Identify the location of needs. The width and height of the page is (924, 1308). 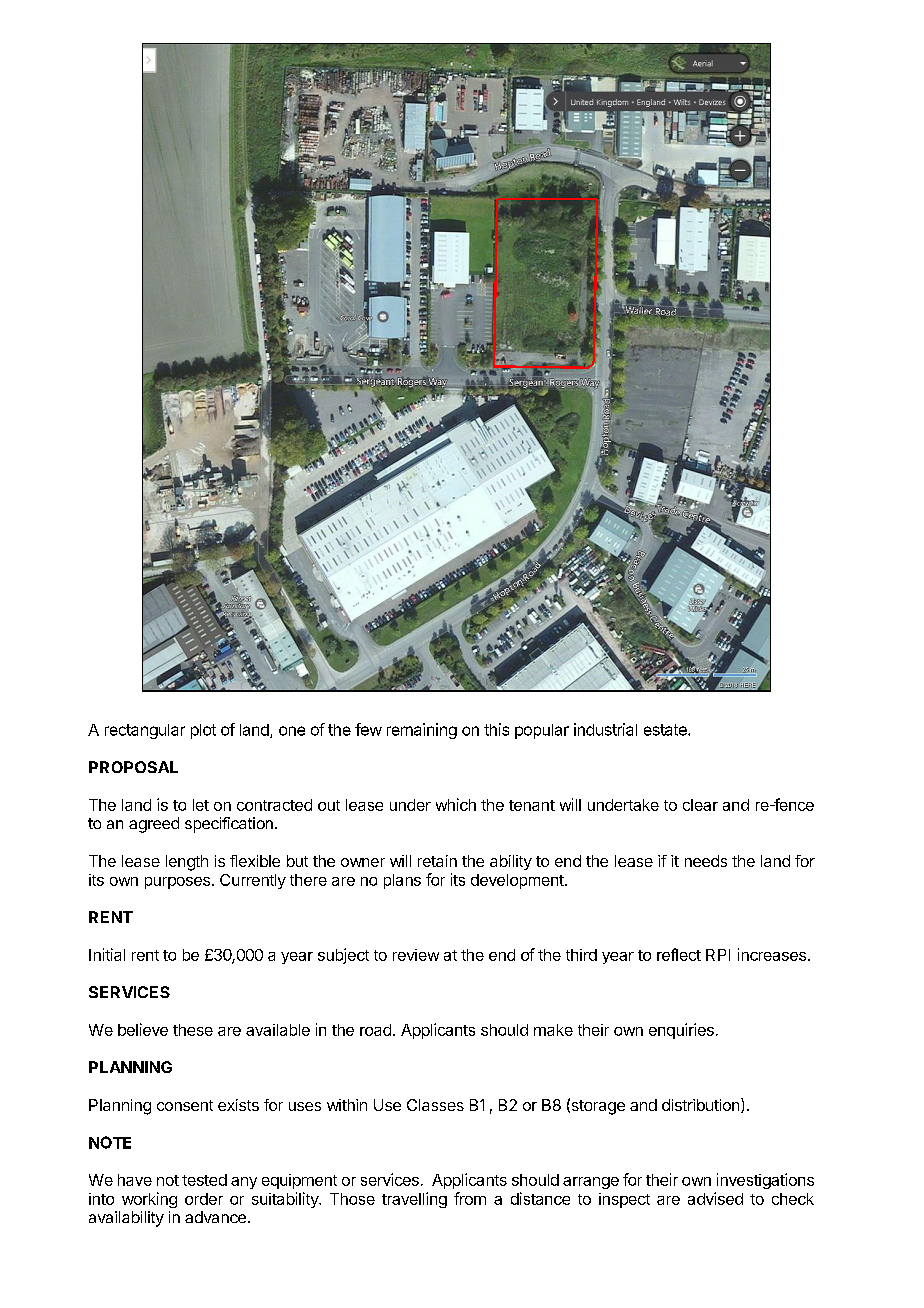
(706, 861).
